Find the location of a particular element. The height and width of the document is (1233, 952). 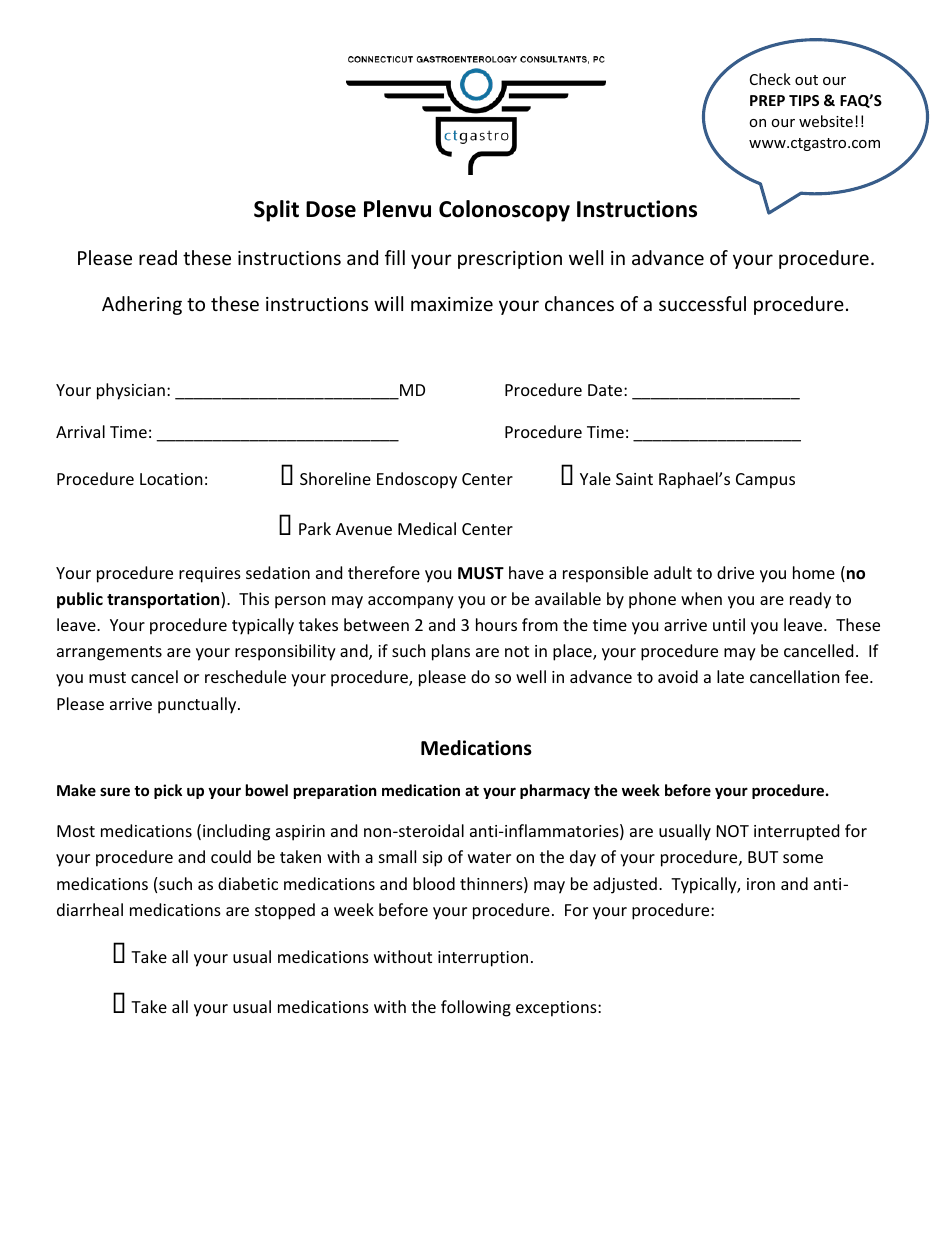

stopped is located at coordinates (285, 911).
